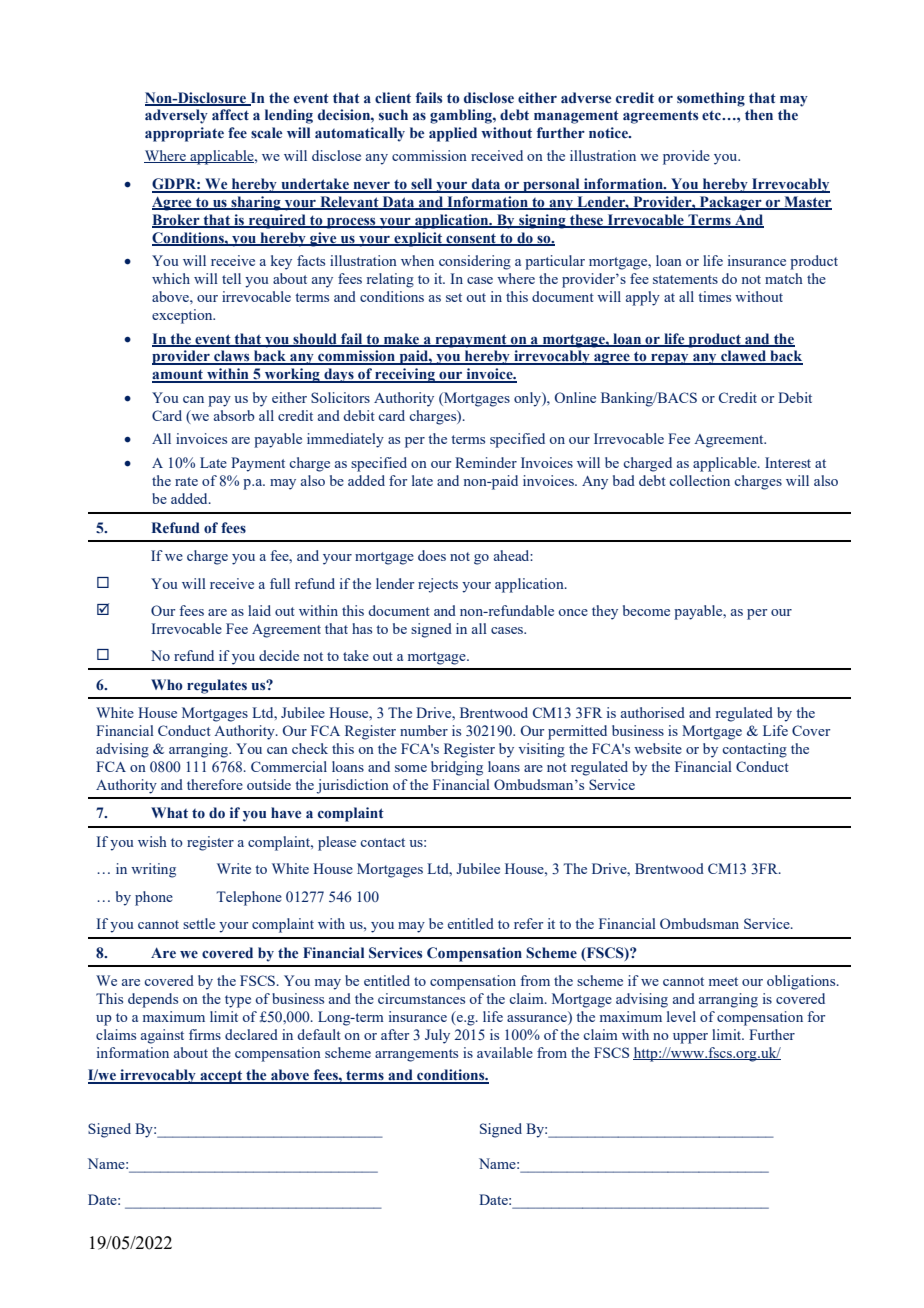 This image has width=924, height=1308. Describe the element at coordinates (712, 115) in the image. I see `etc` at that location.
